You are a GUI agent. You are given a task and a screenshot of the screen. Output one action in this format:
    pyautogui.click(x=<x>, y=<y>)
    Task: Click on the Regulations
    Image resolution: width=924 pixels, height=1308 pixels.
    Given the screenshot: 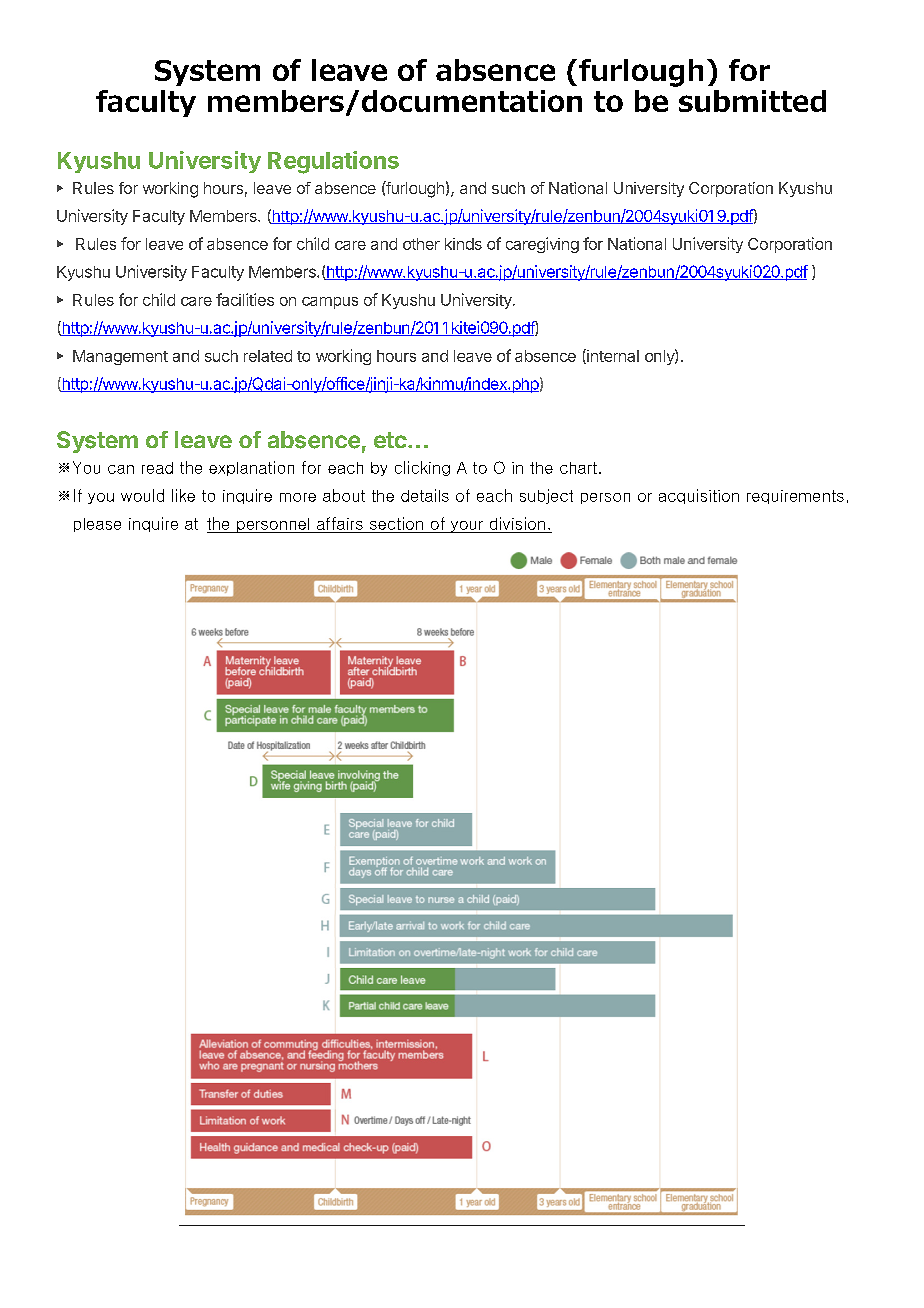 What is the action you would take?
    pyautogui.click(x=333, y=162)
